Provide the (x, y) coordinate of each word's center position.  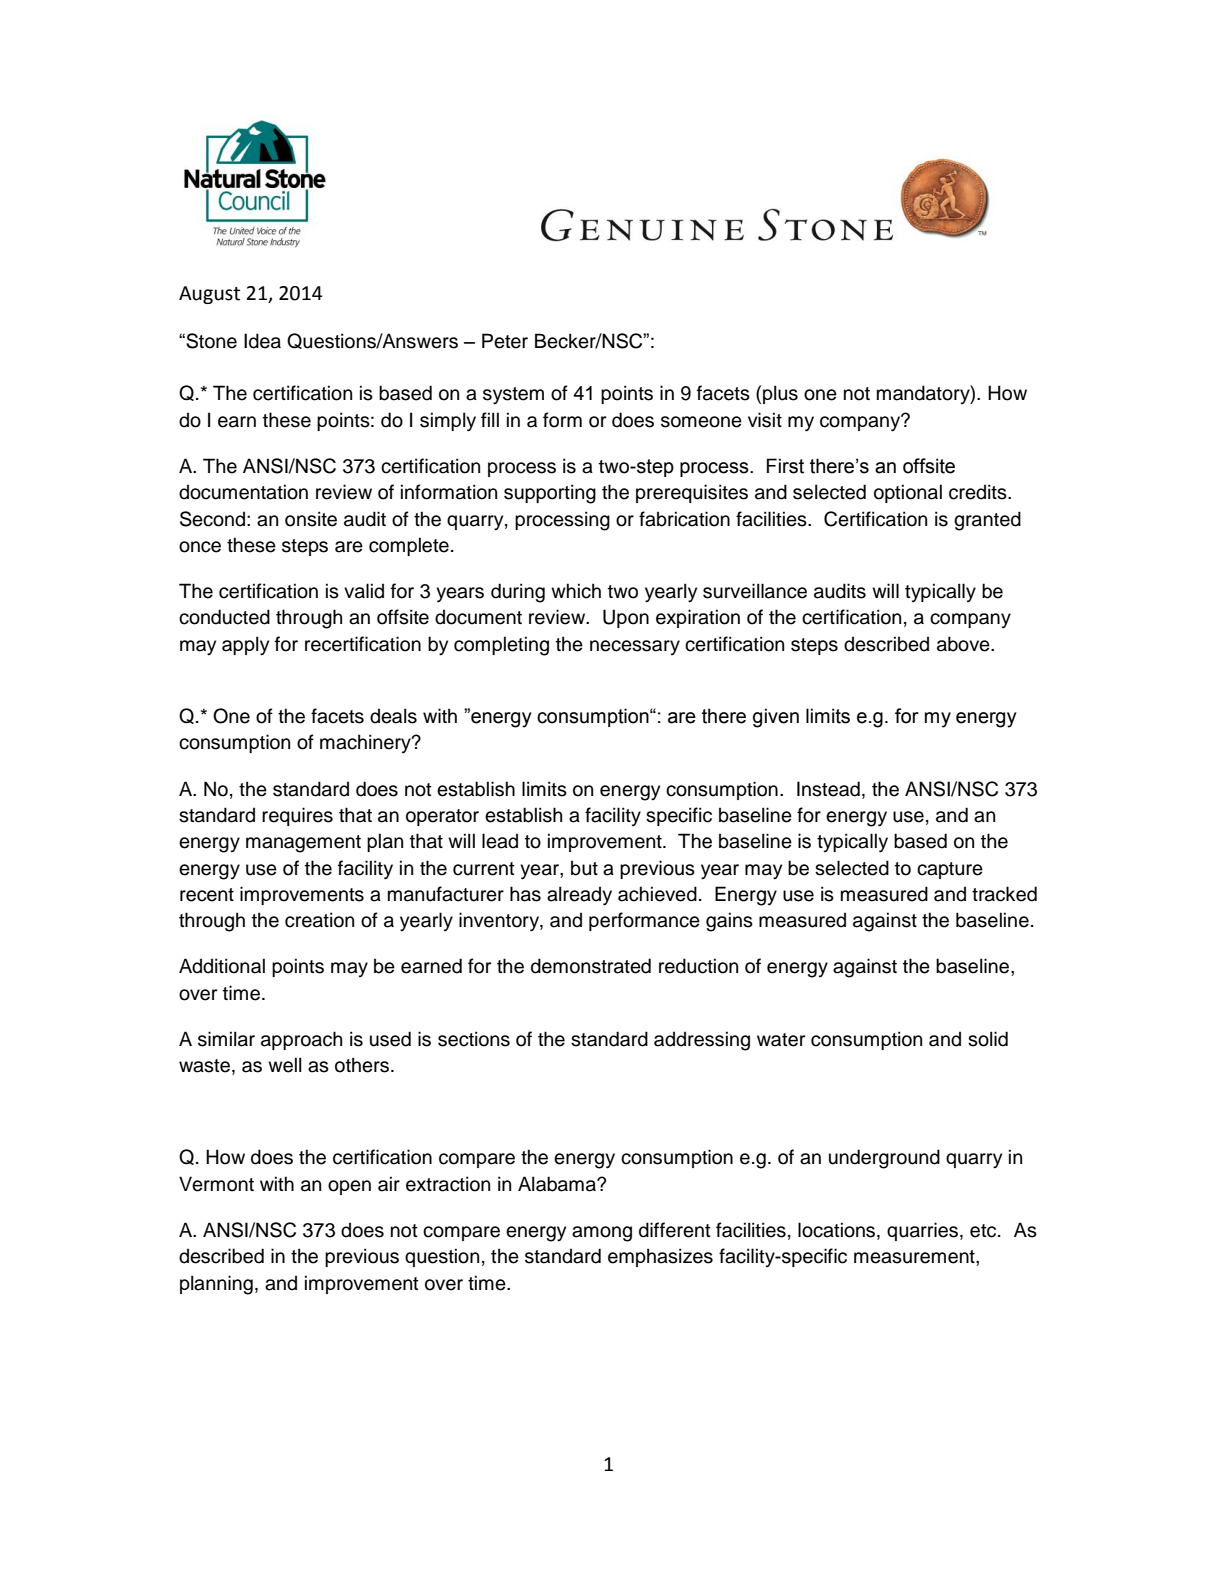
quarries (924, 1231)
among (602, 1234)
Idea (262, 341)
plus (780, 394)
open (349, 1187)
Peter (505, 341)
